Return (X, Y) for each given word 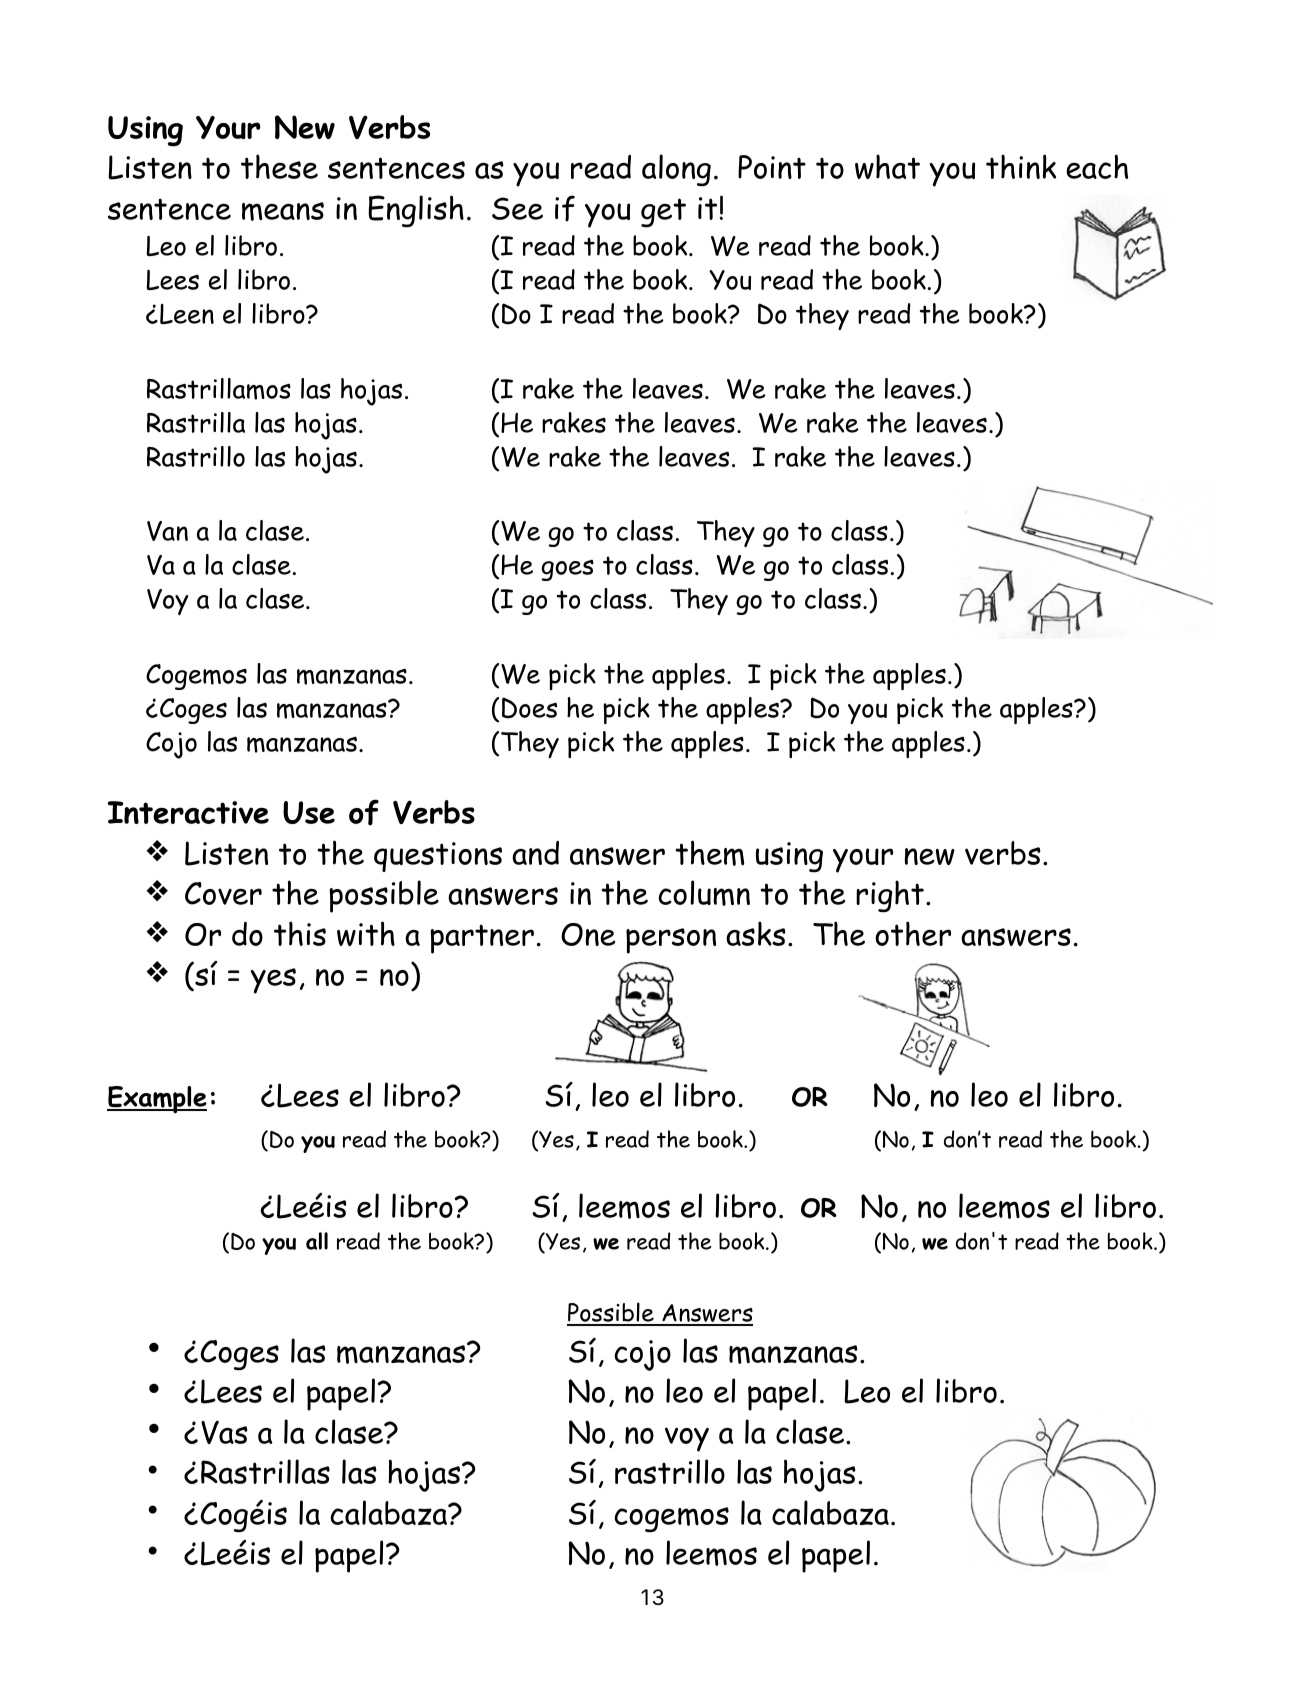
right (890, 896)
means (283, 211)
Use (309, 812)
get (663, 213)
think (1021, 166)
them (709, 853)
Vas (224, 1432)
